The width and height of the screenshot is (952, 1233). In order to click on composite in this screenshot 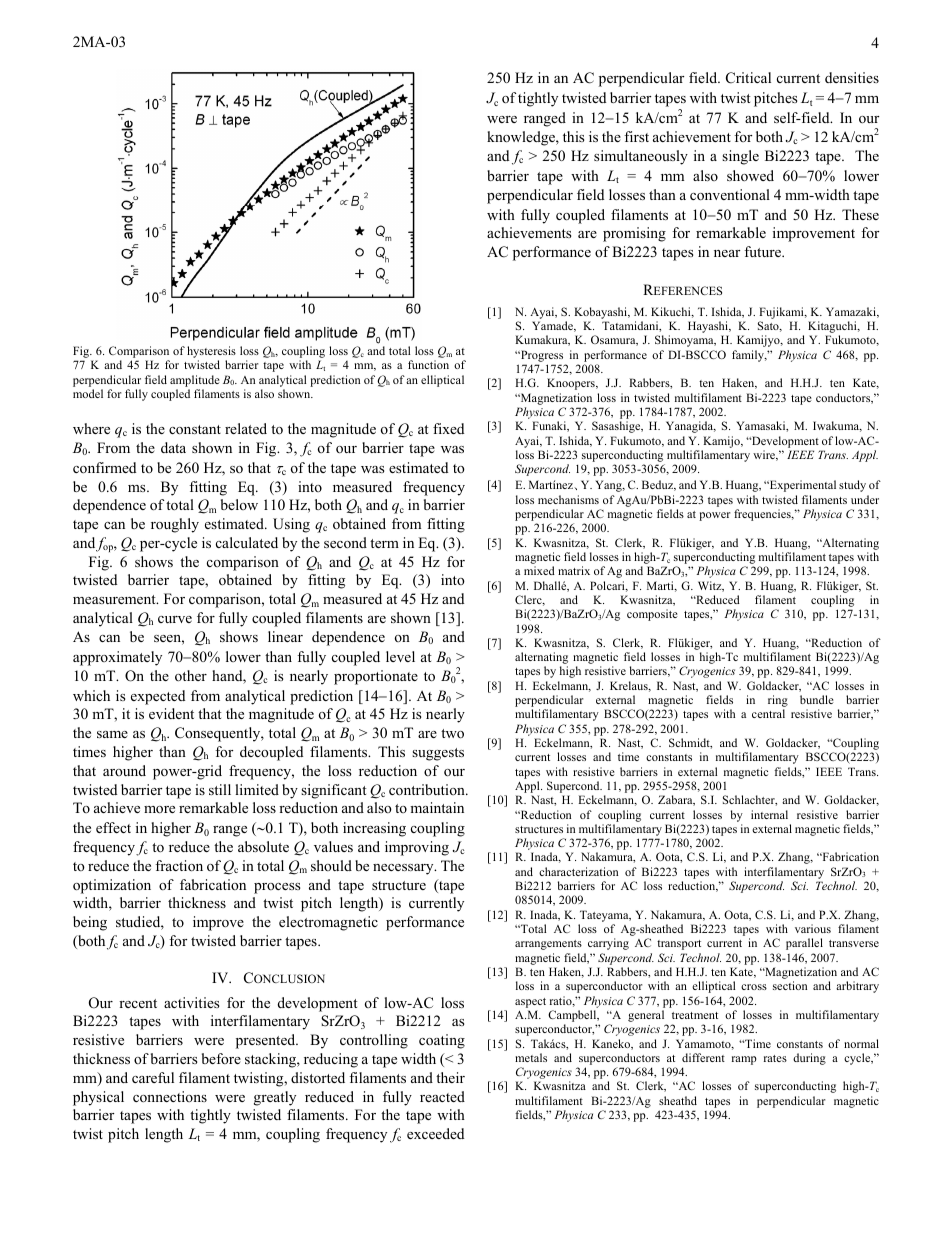, I will do `click(652, 615)`.
